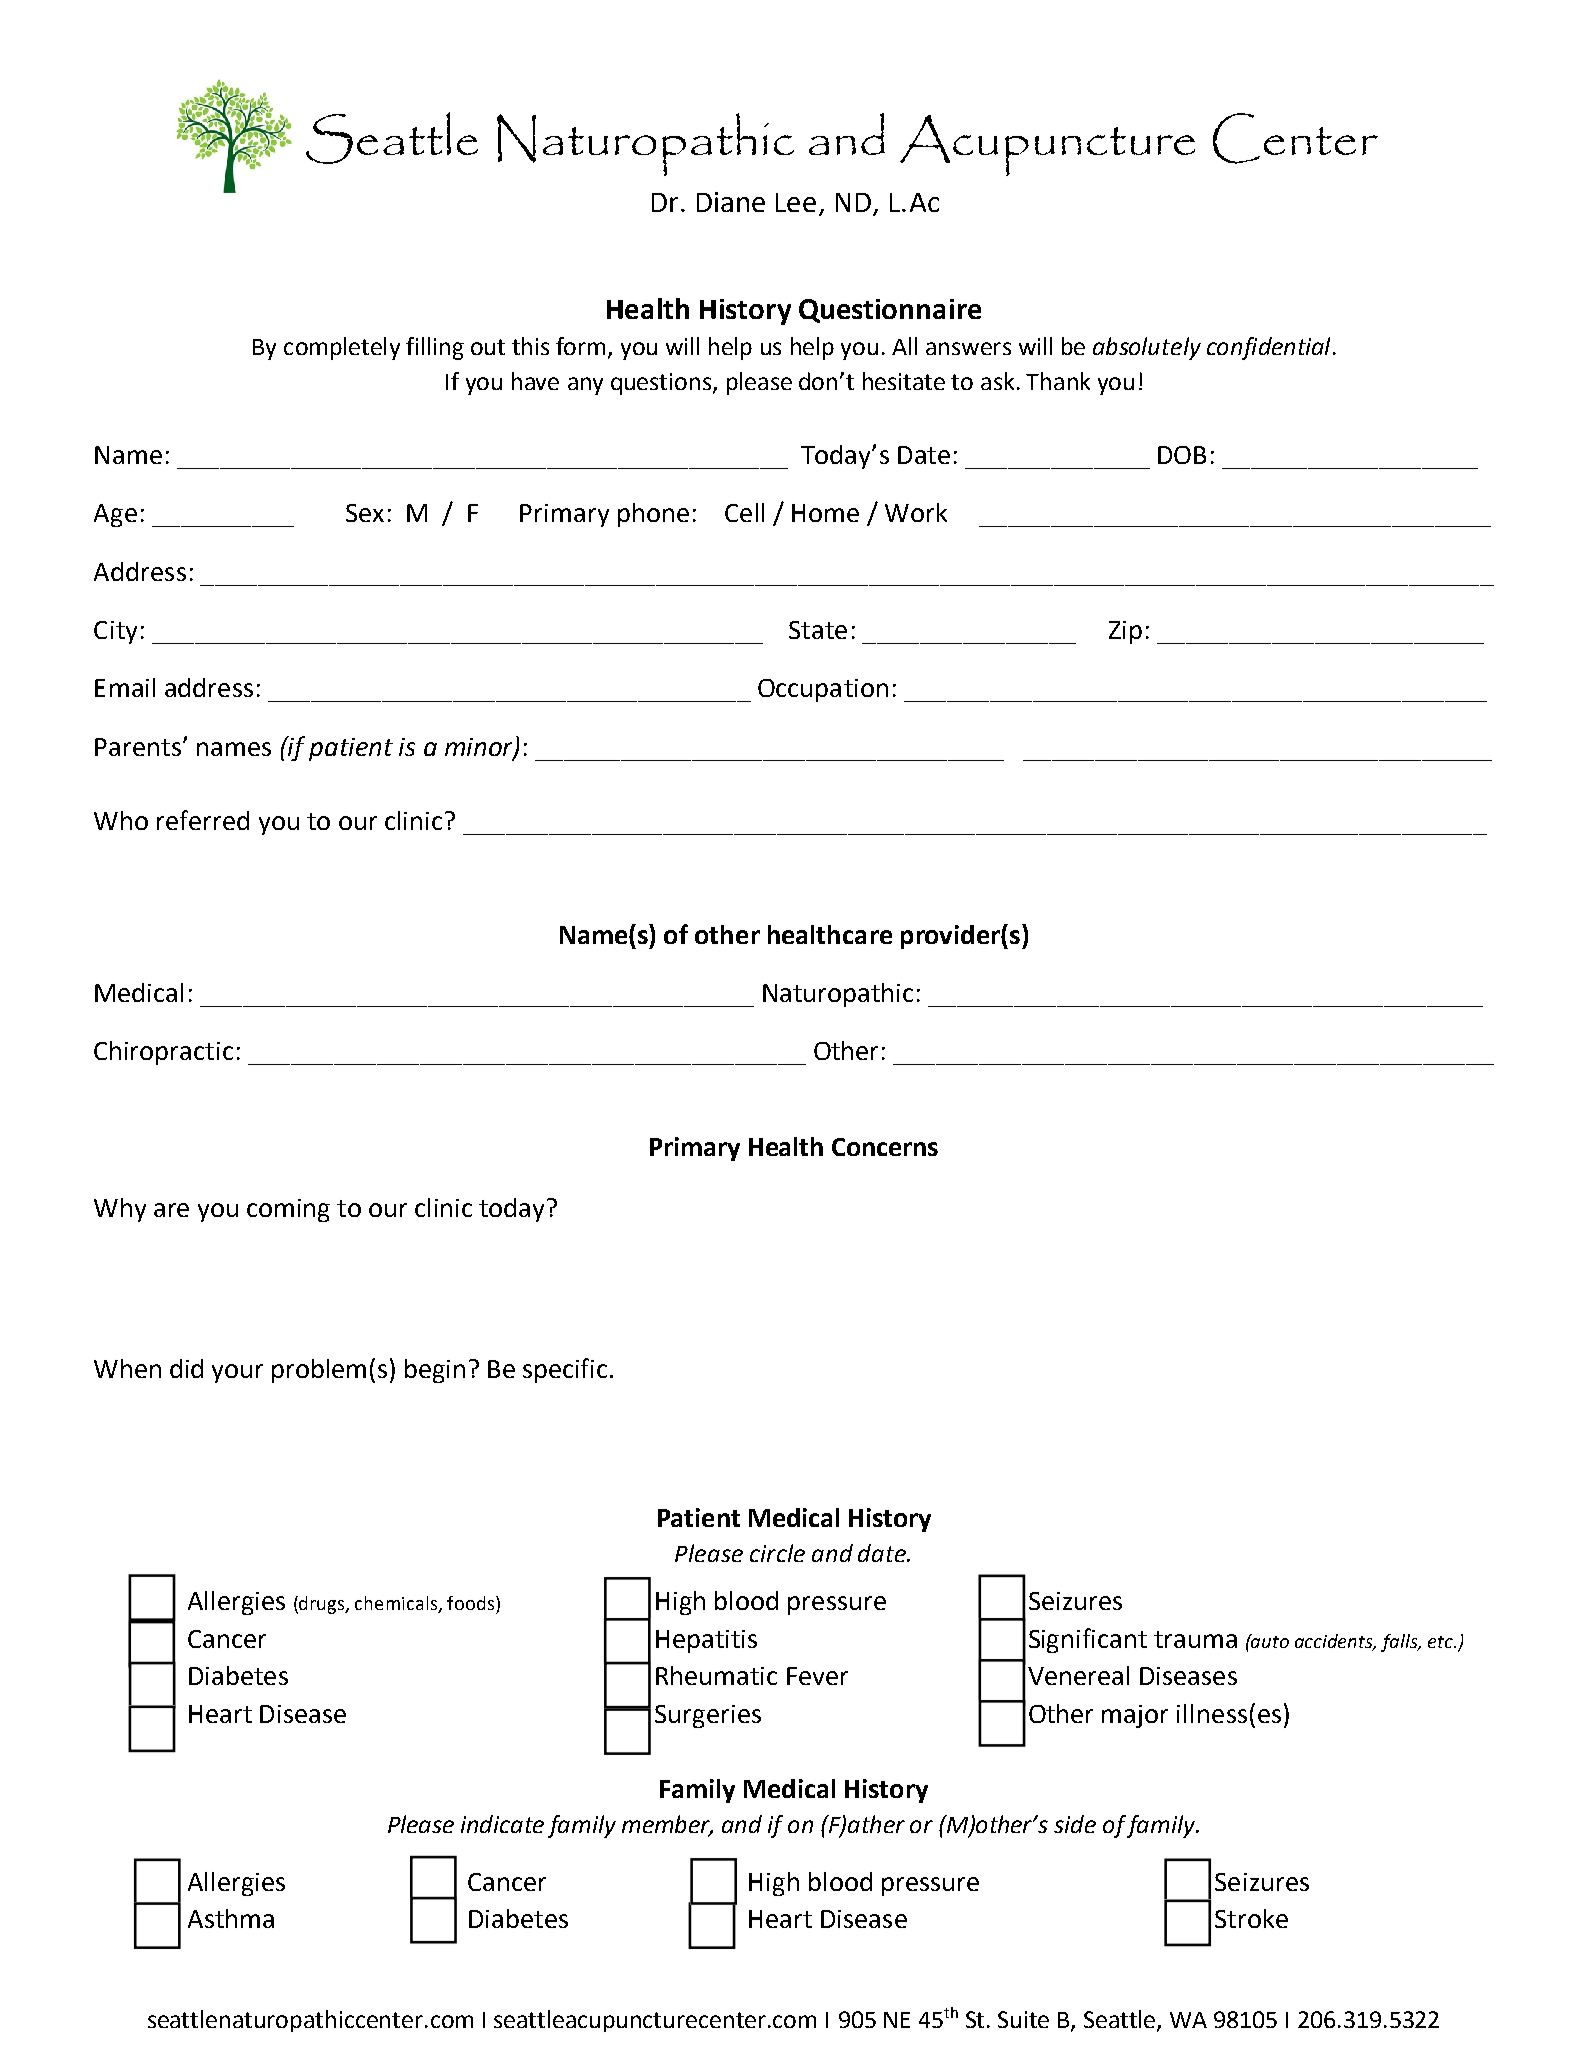  What do you see at coordinates (342, 348) in the document?
I see `completely` at bounding box center [342, 348].
